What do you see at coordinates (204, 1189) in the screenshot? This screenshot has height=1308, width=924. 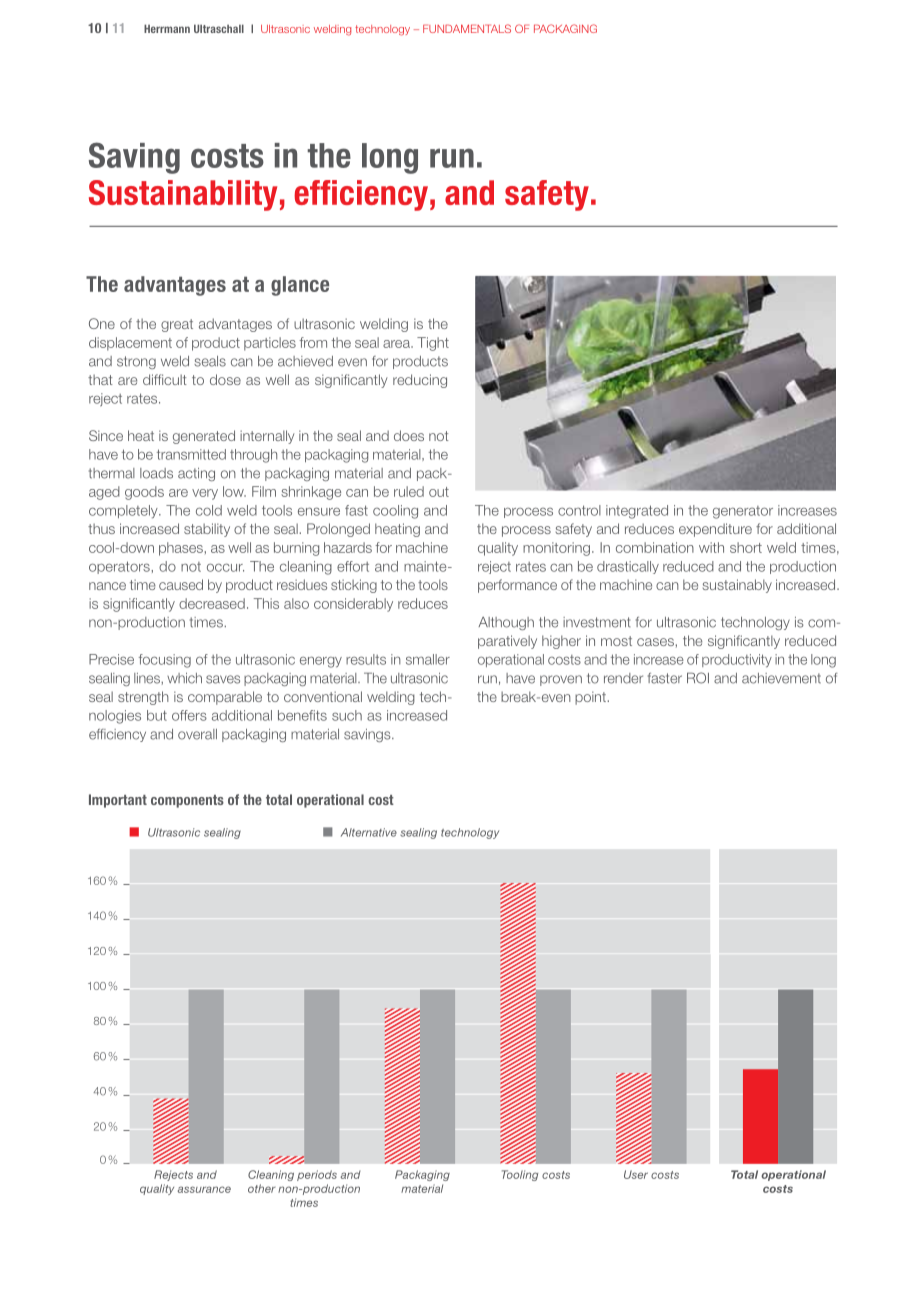 I see `assurance` at bounding box center [204, 1189].
